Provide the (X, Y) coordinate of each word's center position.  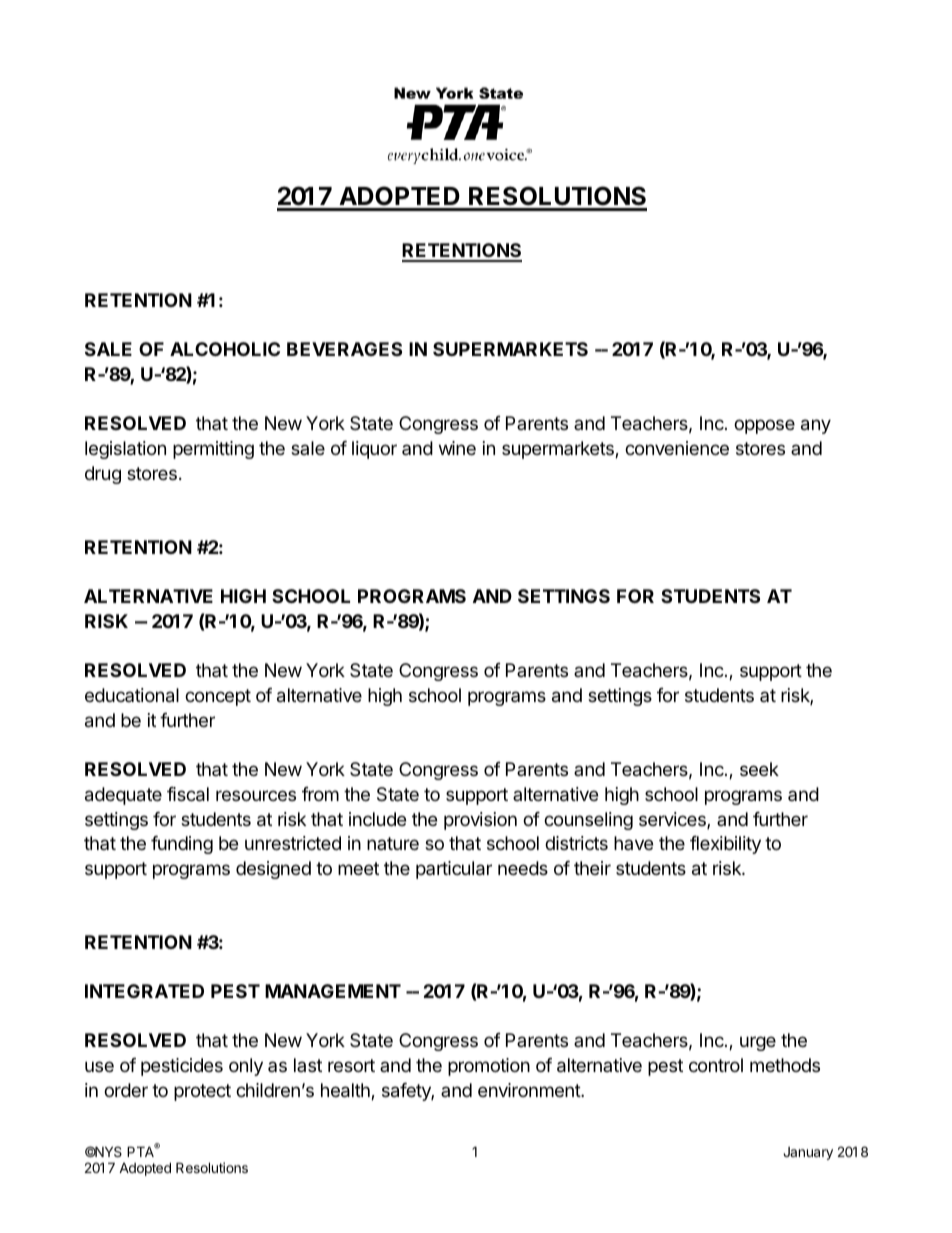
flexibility (725, 845)
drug (103, 475)
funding (182, 845)
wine (457, 448)
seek (759, 769)
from (320, 794)
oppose (764, 426)
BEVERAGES (344, 349)
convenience (677, 448)
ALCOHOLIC (225, 349)
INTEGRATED (144, 991)
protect (202, 1092)
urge (758, 1043)
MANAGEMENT (333, 991)
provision (480, 821)
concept (218, 697)
